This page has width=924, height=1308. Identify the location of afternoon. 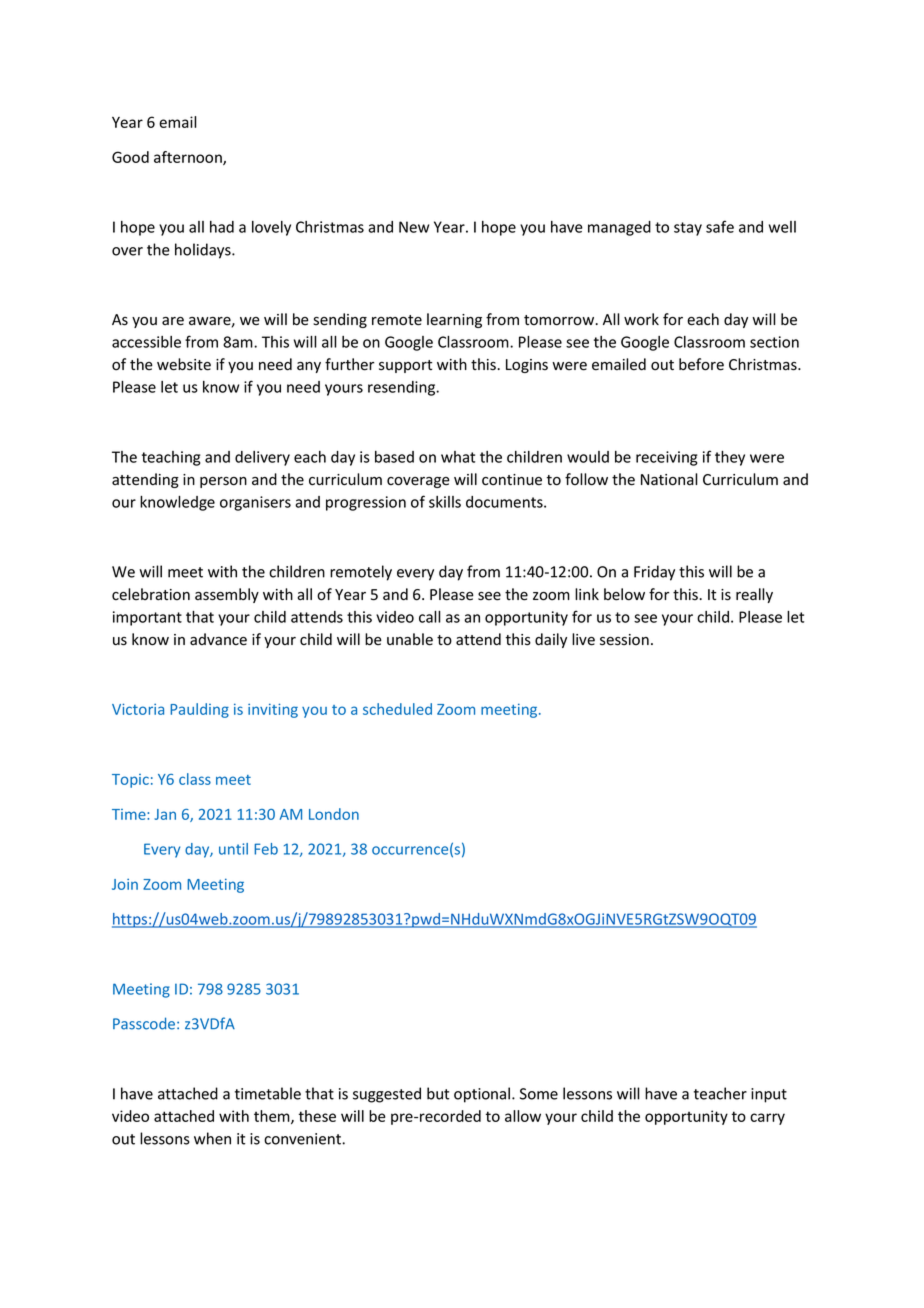
(189, 158).
